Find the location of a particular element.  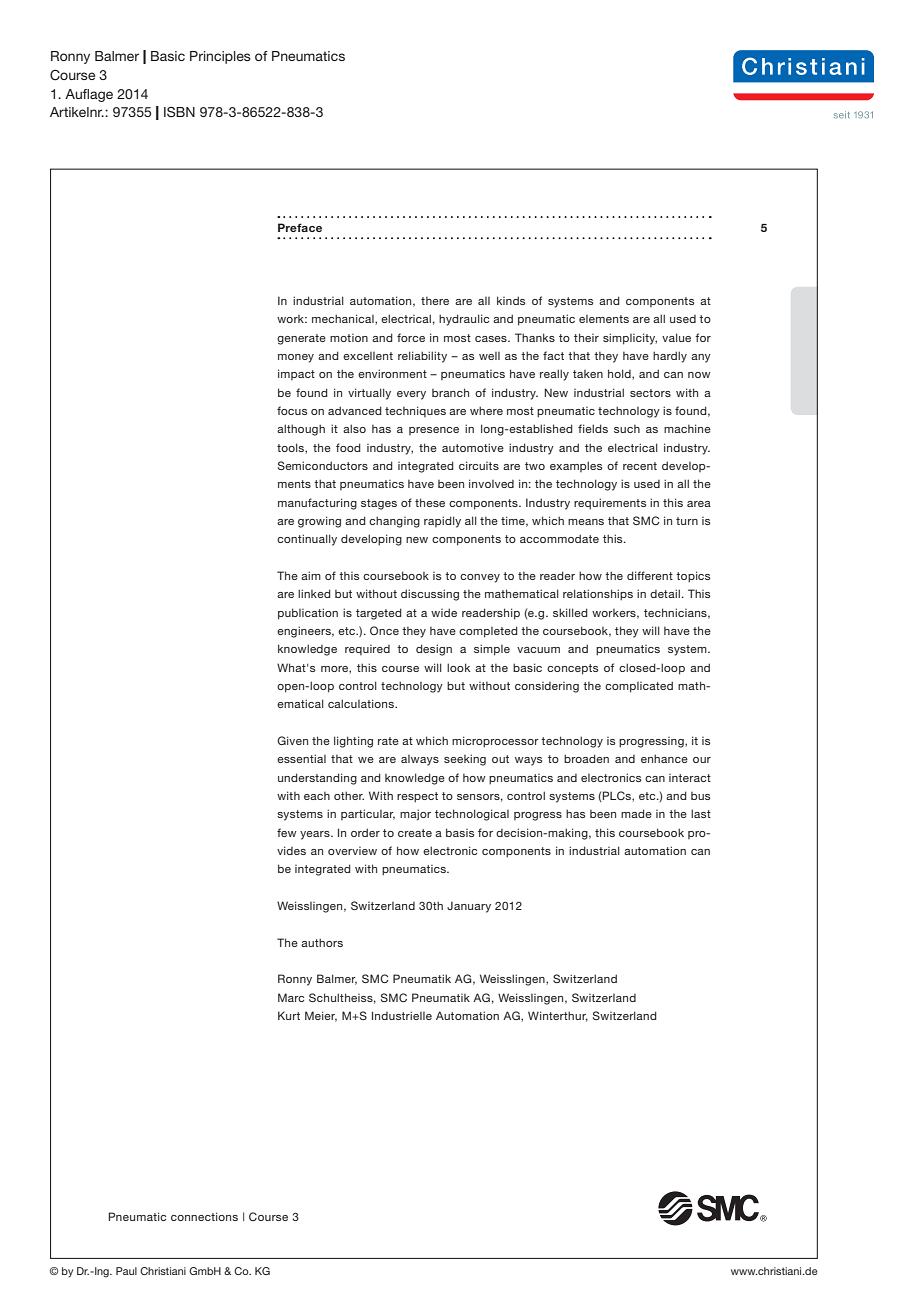

ISBN is located at coordinates (179, 112).
